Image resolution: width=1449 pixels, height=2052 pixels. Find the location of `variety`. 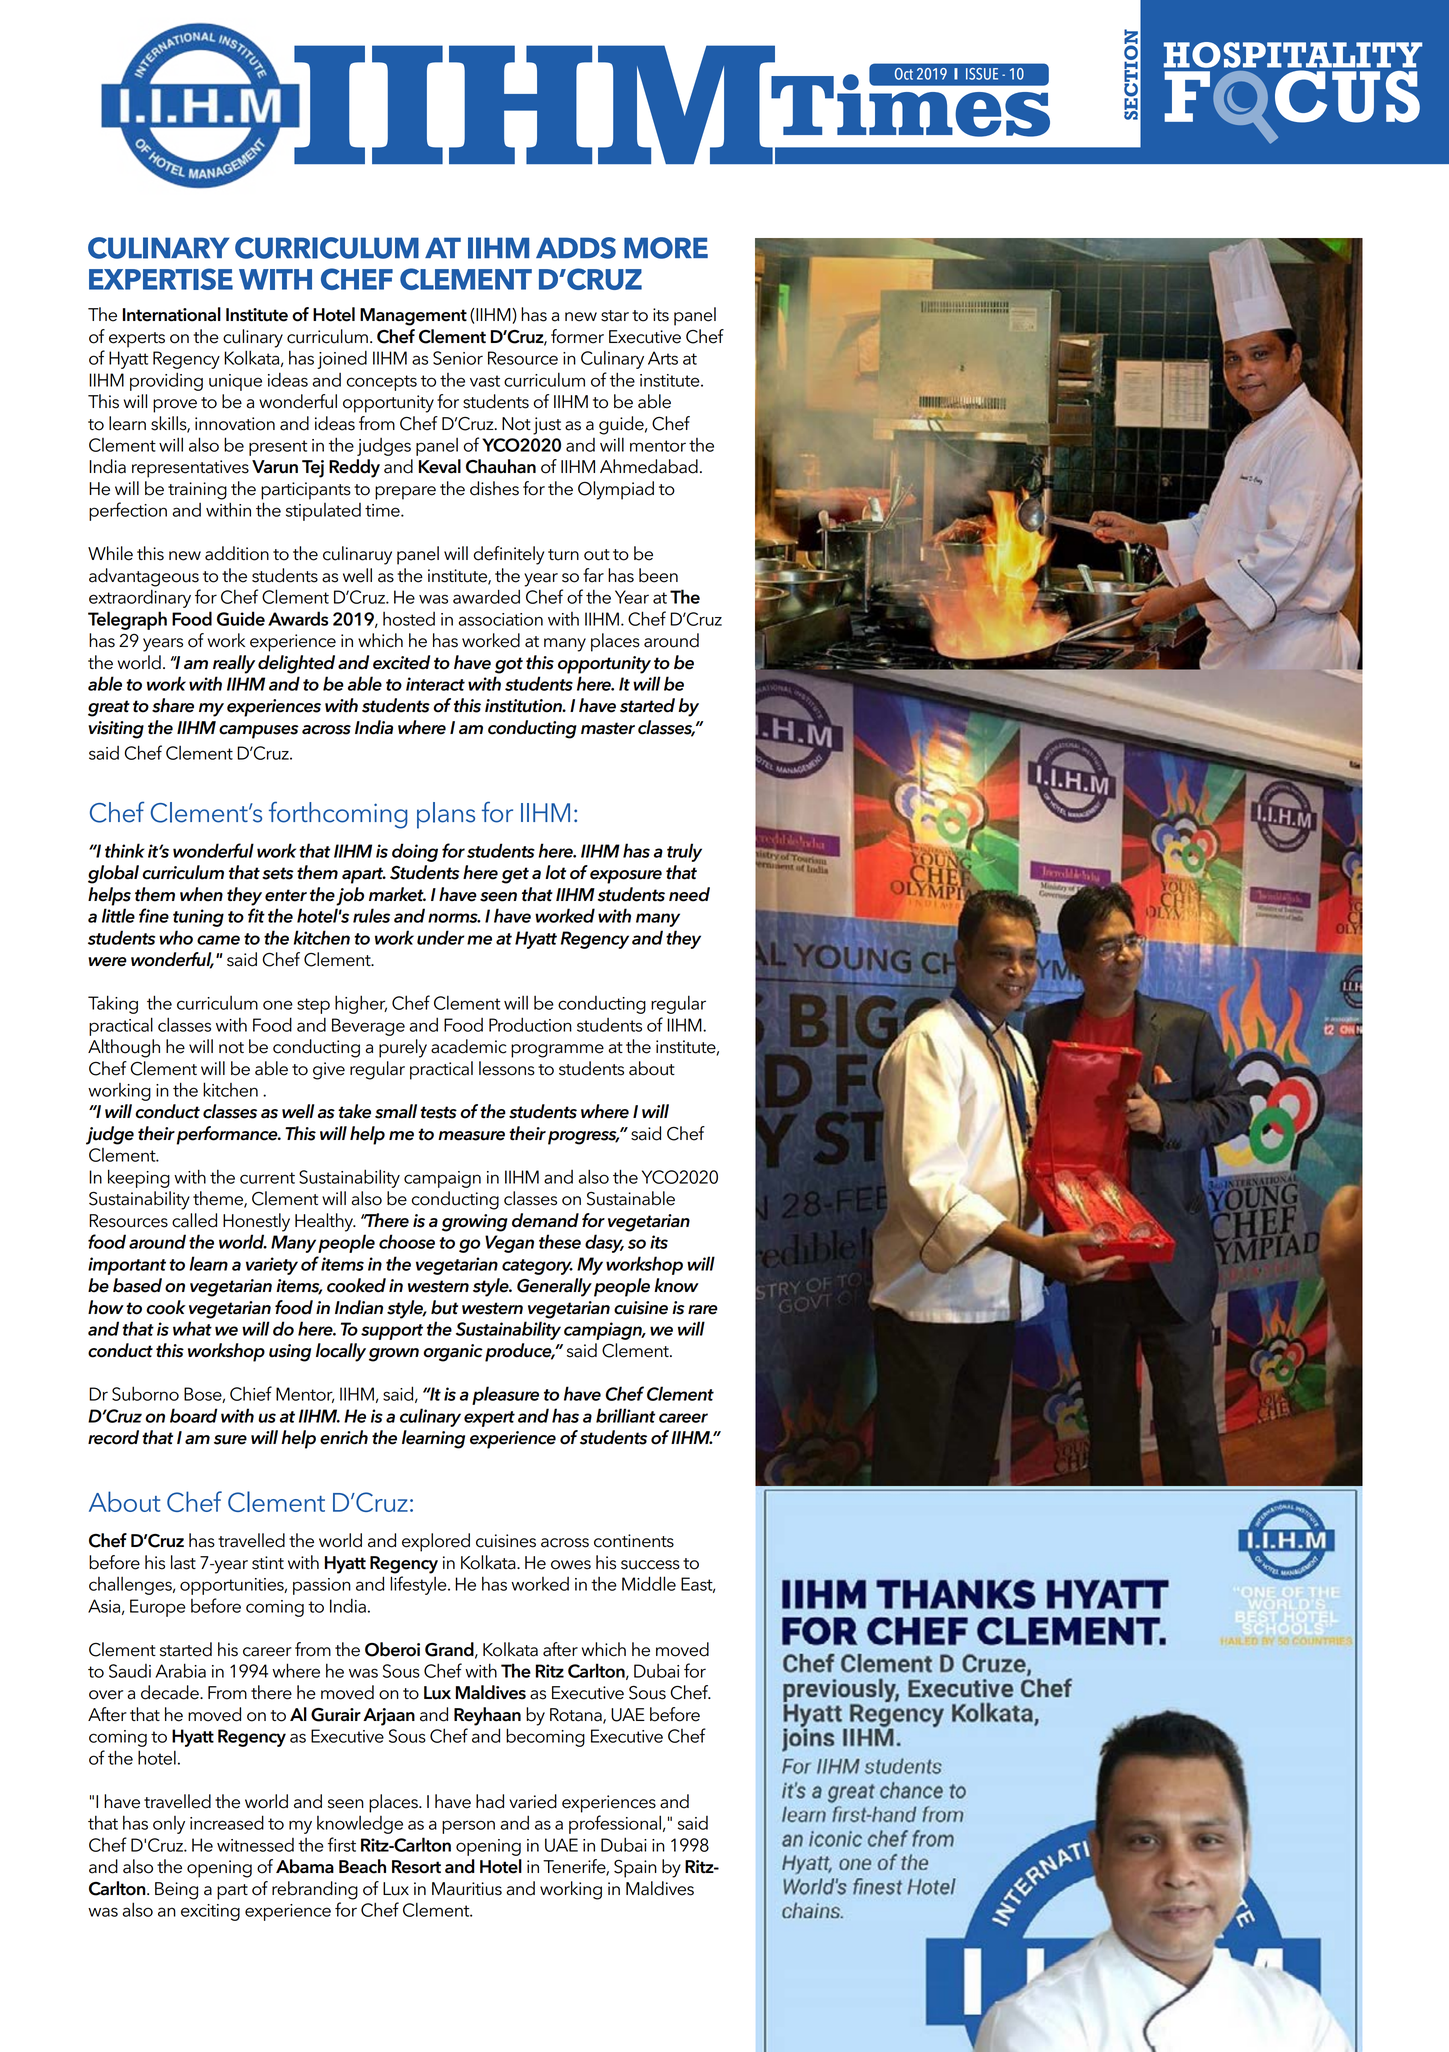

variety is located at coordinates (272, 1266).
